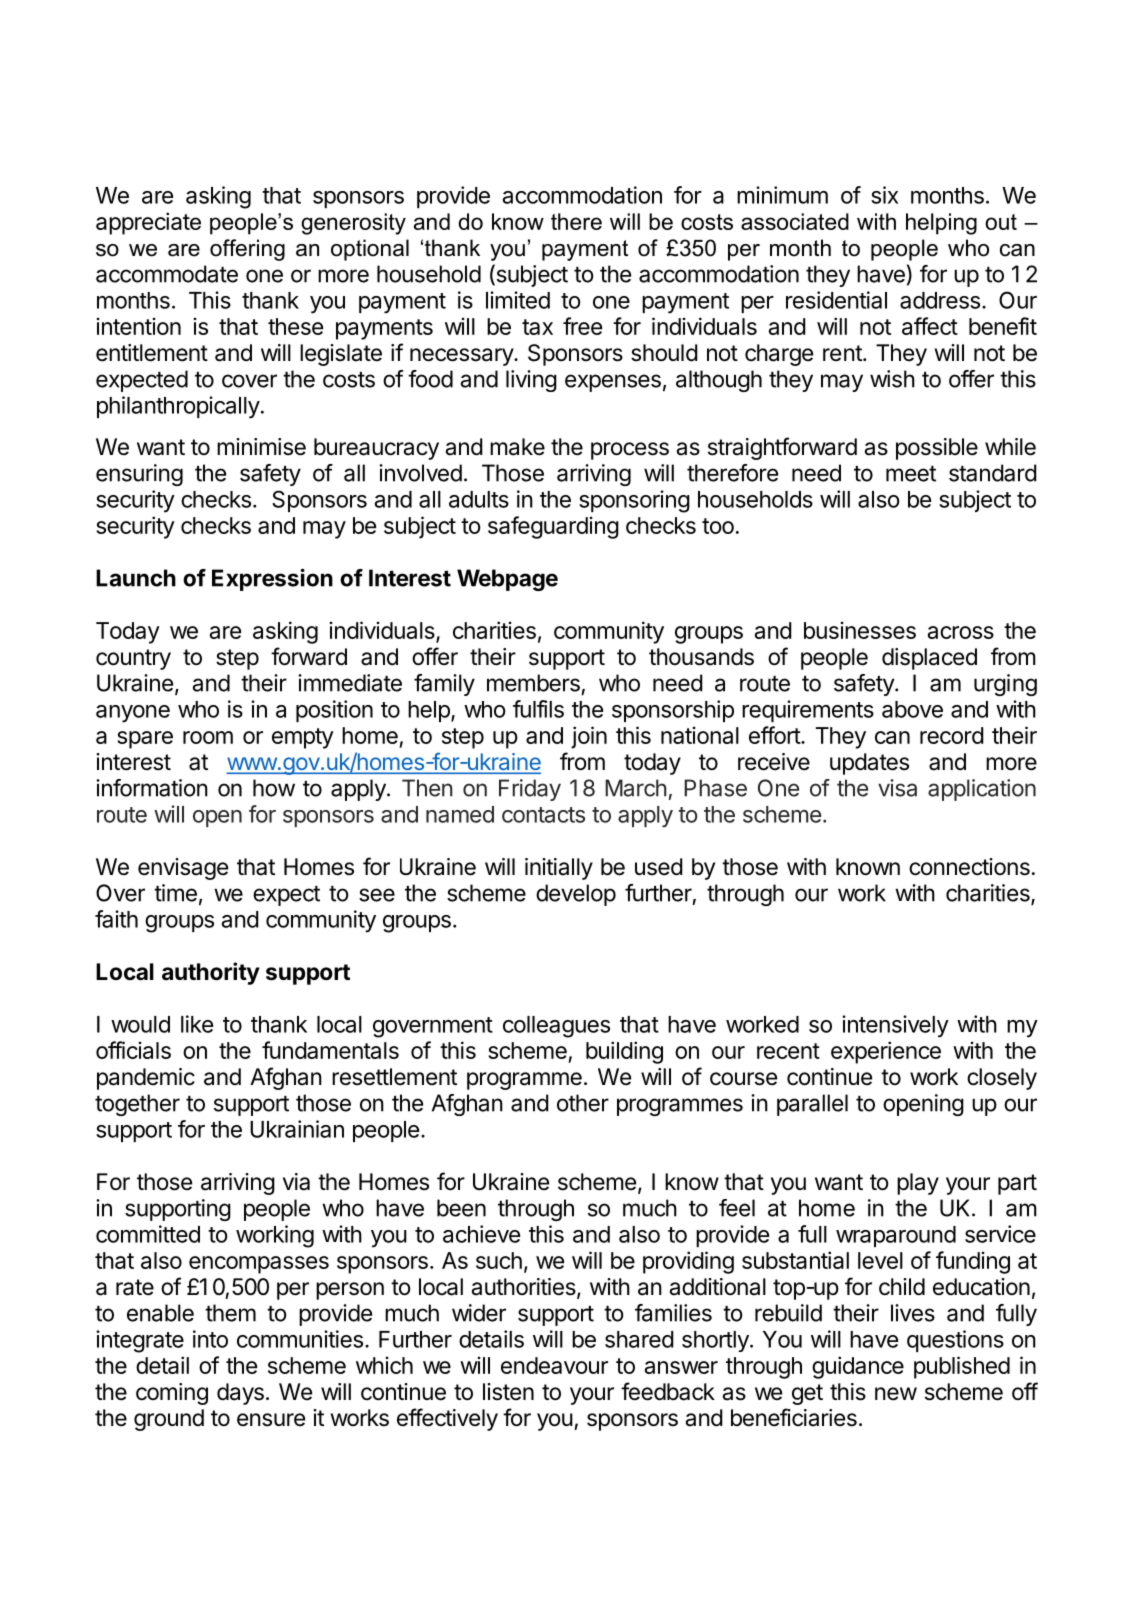 The height and width of the image is (1601, 1132). I want to click on appreciate, so click(148, 223).
